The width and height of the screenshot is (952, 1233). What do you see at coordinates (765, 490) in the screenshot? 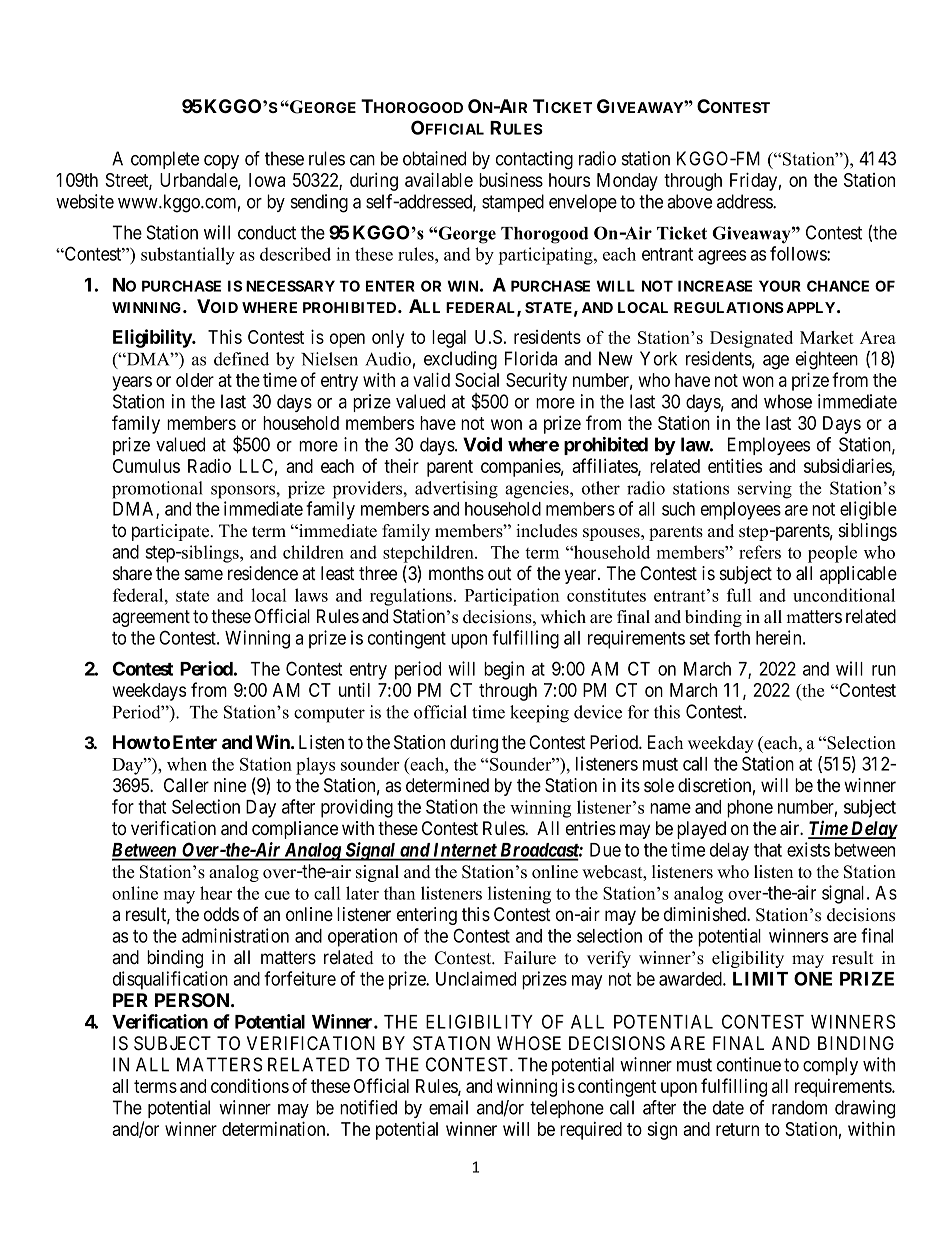
I see `serving` at bounding box center [765, 490].
